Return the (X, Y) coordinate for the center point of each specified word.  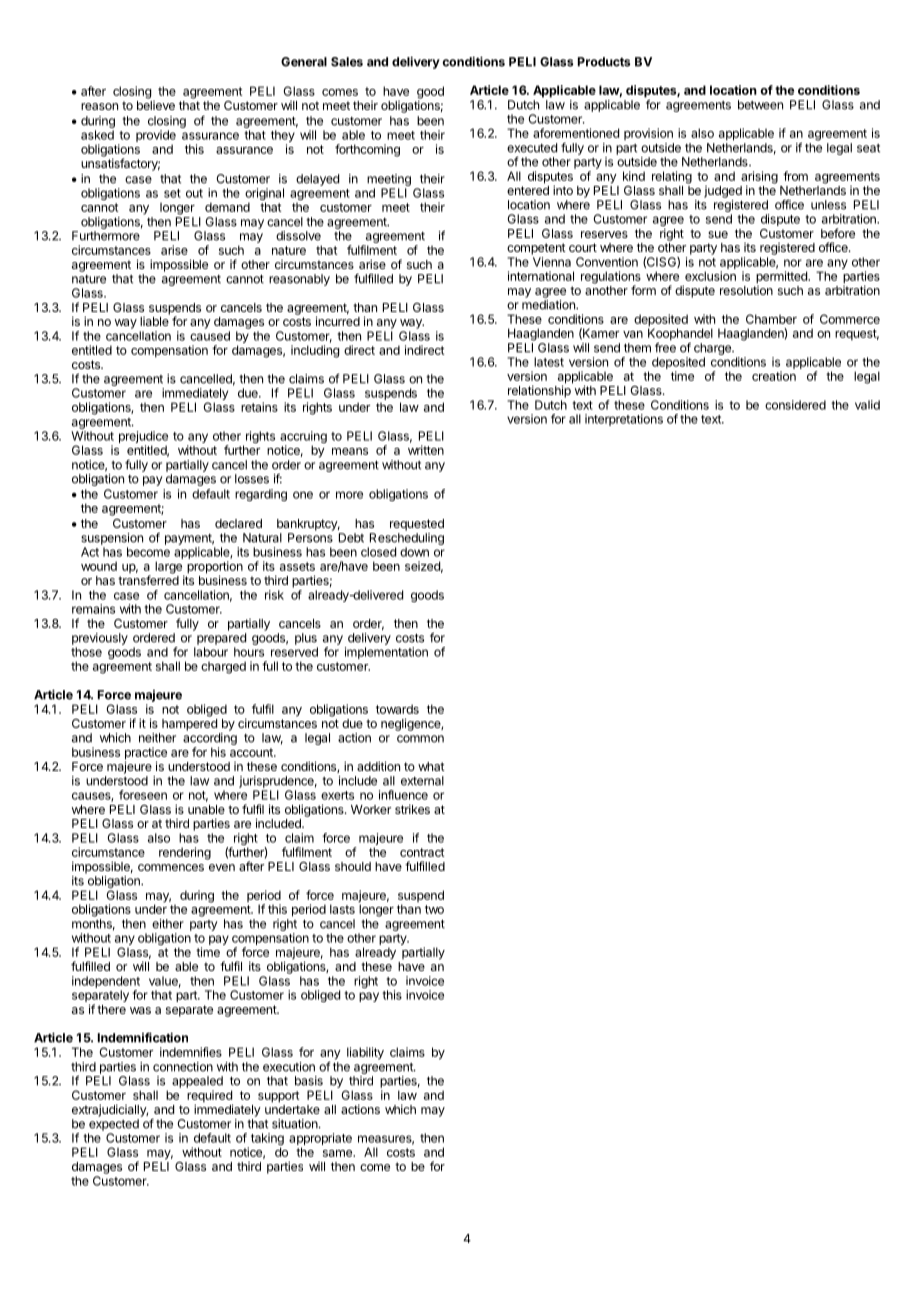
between (760, 105)
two (434, 909)
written (426, 450)
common (420, 739)
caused (210, 336)
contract (422, 852)
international (541, 276)
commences (171, 867)
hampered (189, 725)
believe (156, 105)
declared (238, 523)
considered (795, 405)
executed (532, 148)
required (210, 1097)
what (431, 766)
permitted (782, 277)
